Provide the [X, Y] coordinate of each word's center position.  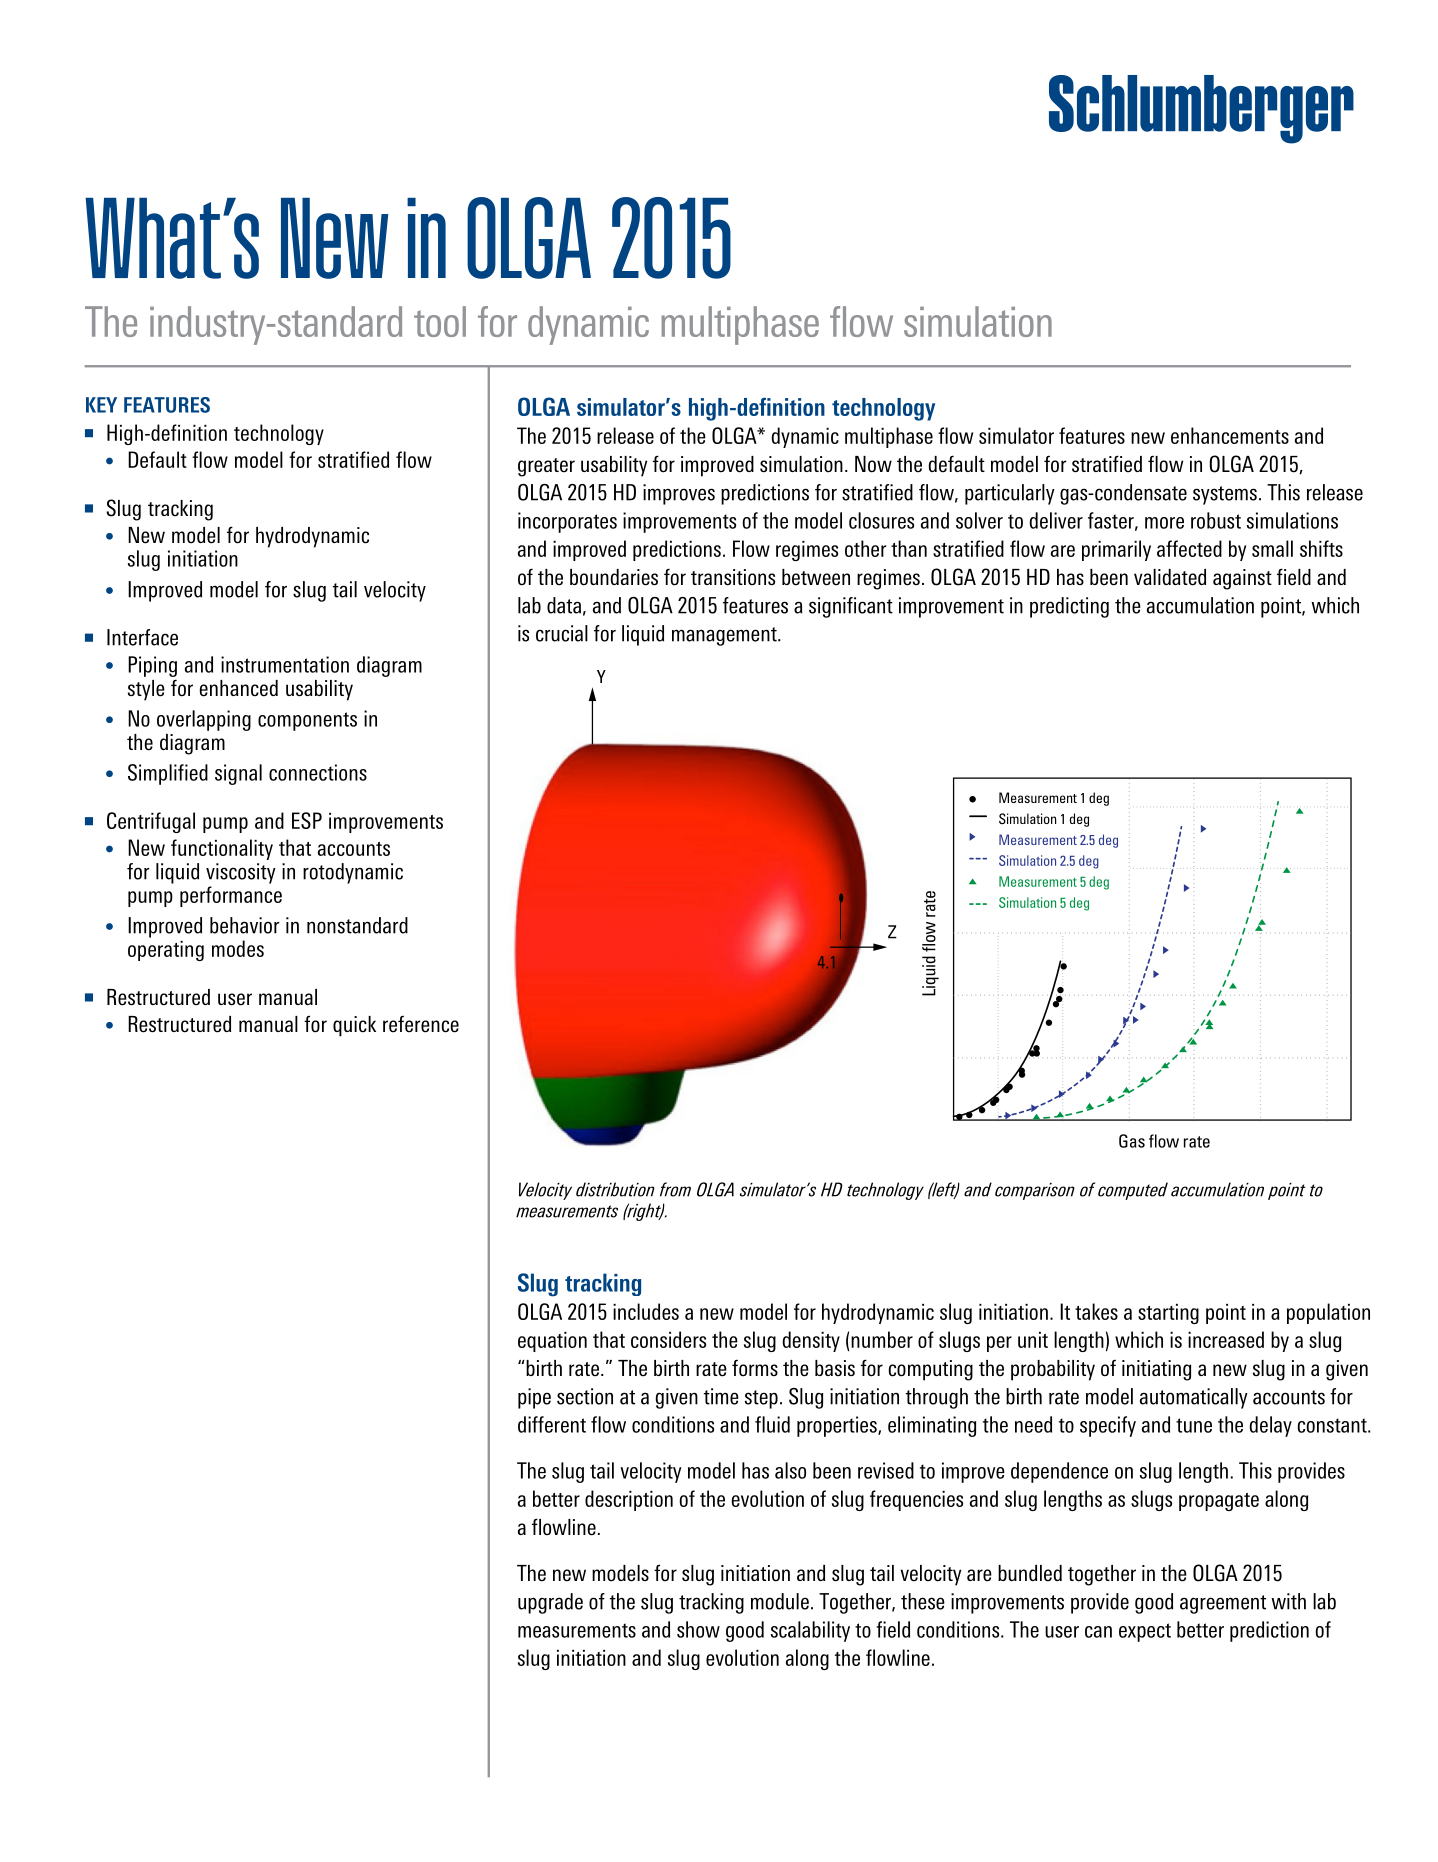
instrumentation [285, 664]
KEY [101, 405]
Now [873, 464]
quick [354, 1026]
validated [1170, 577]
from [675, 1189]
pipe [534, 1398]
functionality [222, 849]
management [725, 636]
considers [668, 1339]
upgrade [550, 1603]
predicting [1069, 607]
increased [1226, 1339]
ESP [307, 820]
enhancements [1230, 435]
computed [1133, 1191]
